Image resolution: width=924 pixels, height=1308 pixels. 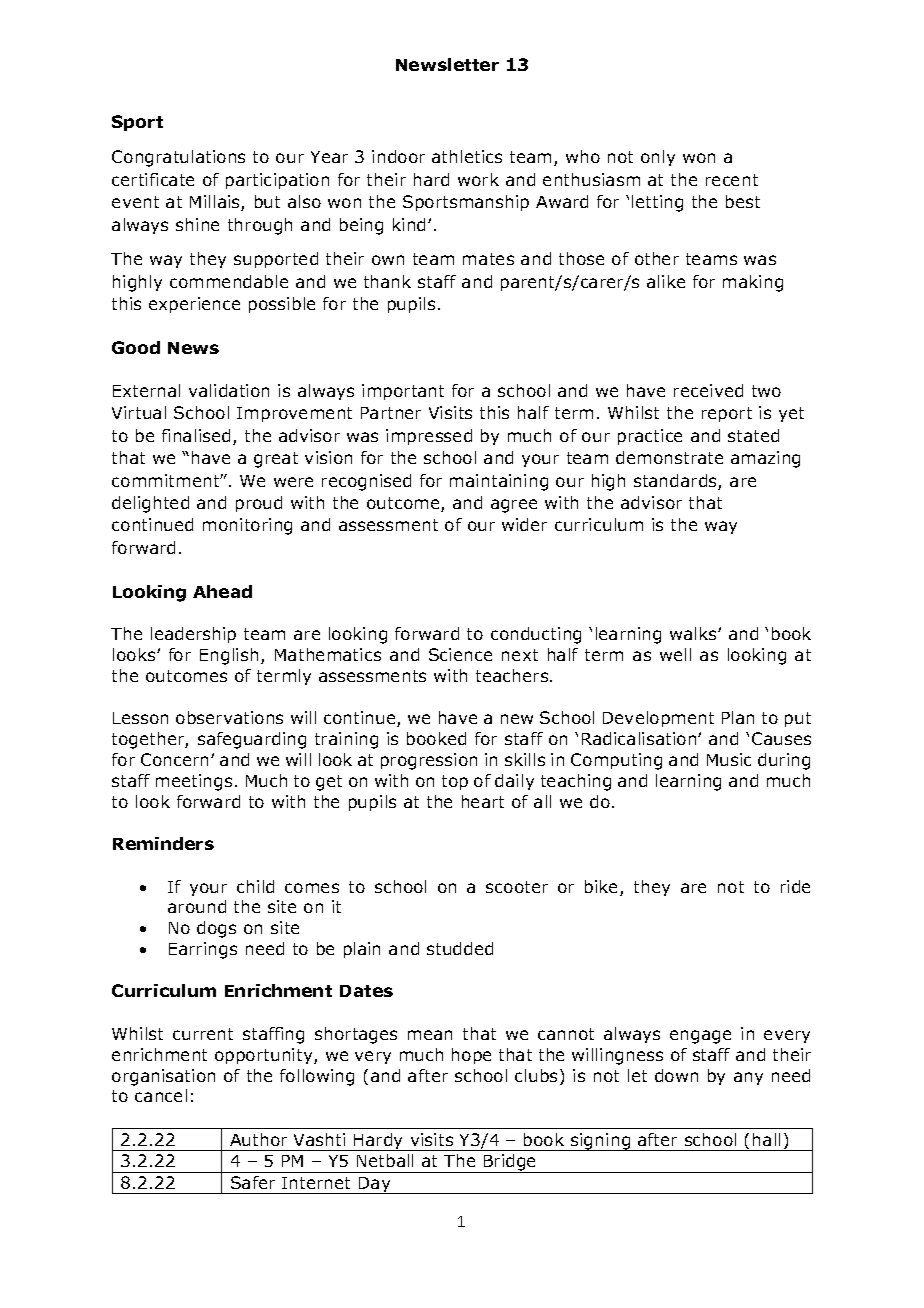 I want to click on Science, so click(x=460, y=654).
